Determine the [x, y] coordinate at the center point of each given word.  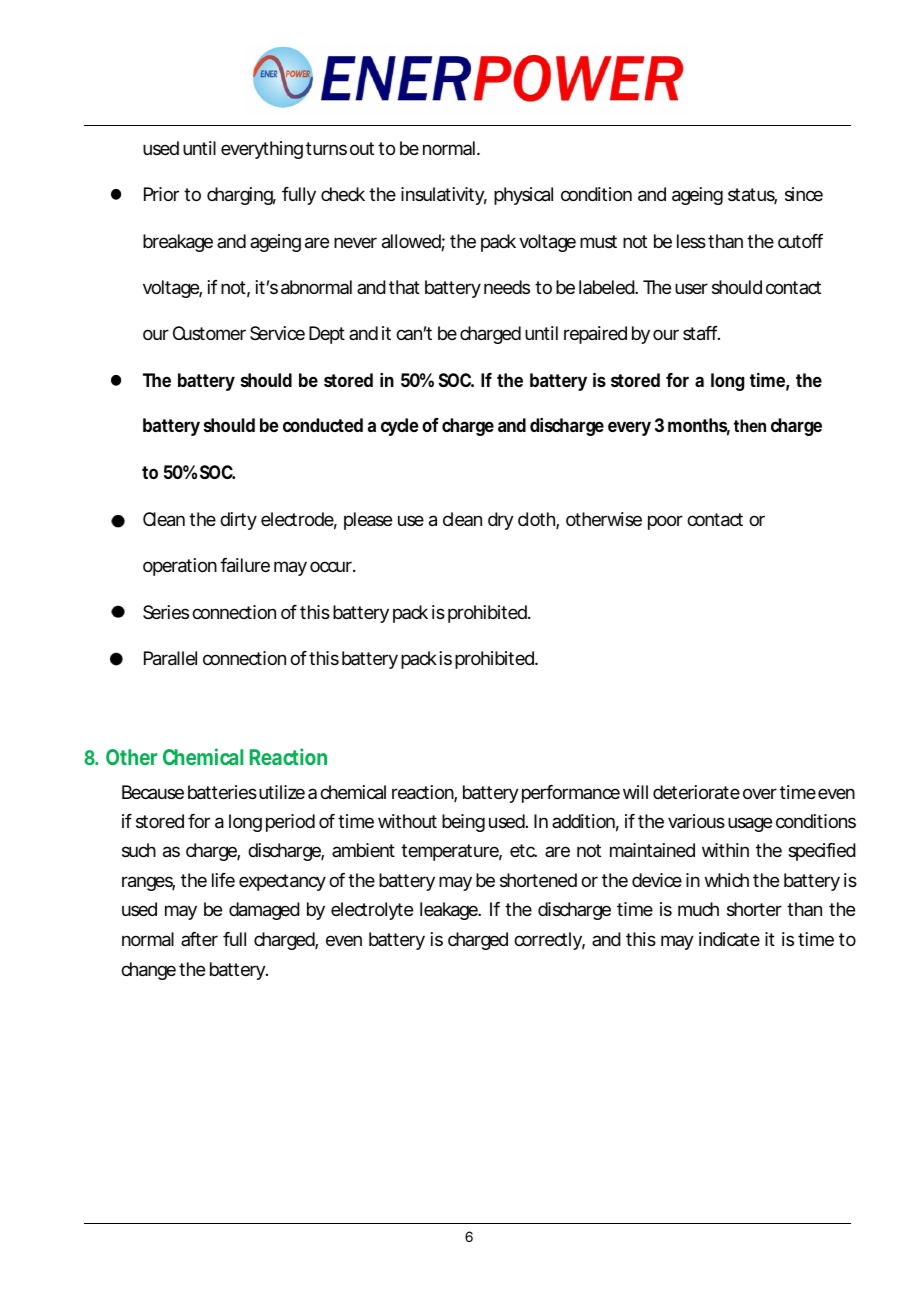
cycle [400, 427]
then [750, 425]
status [752, 196]
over [760, 793]
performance [571, 794]
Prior [161, 194]
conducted [323, 425]
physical [523, 196]
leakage [450, 911]
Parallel [170, 658]
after [199, 939]
